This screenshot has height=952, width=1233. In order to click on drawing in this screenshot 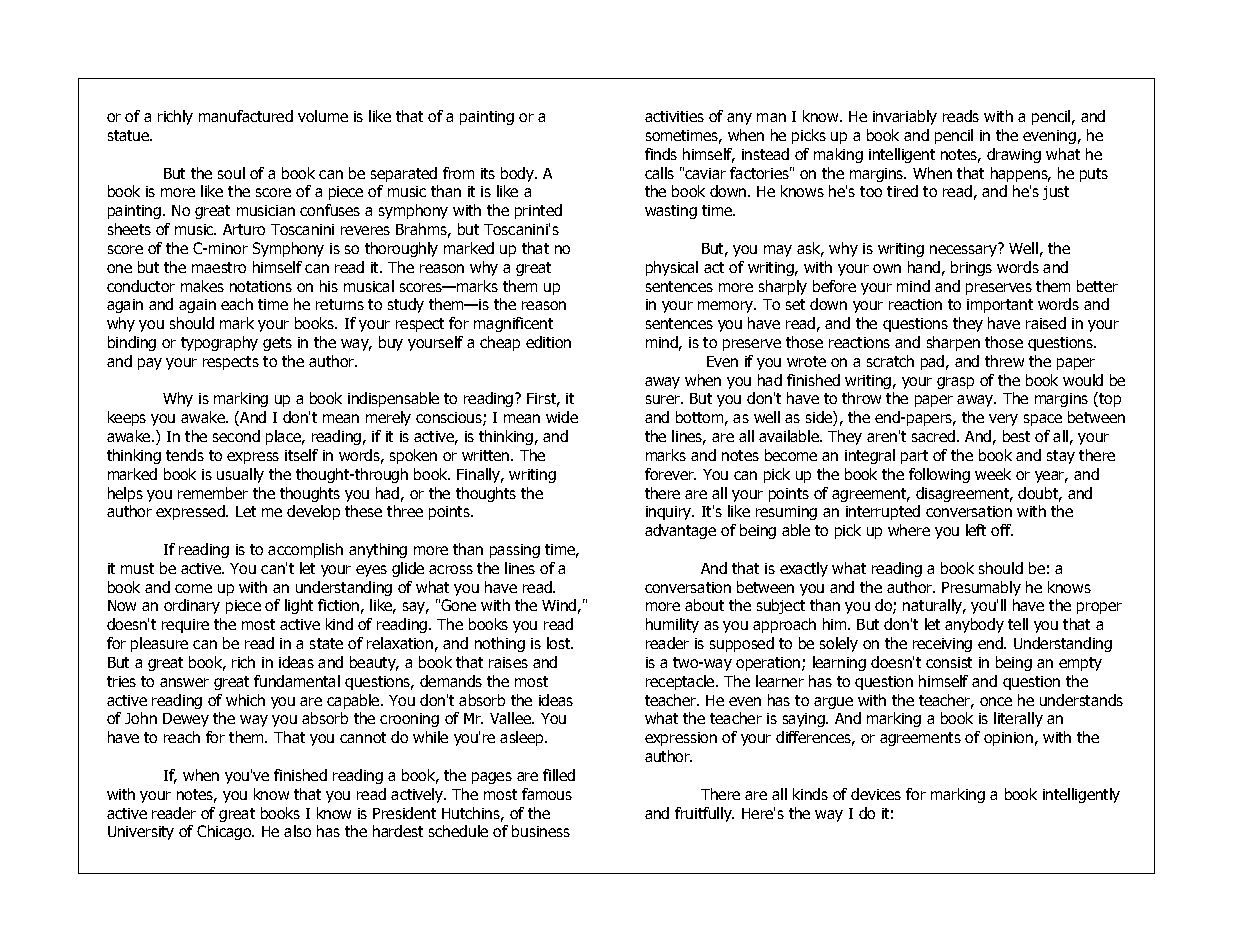, I will do `click(1014, 155)`.
